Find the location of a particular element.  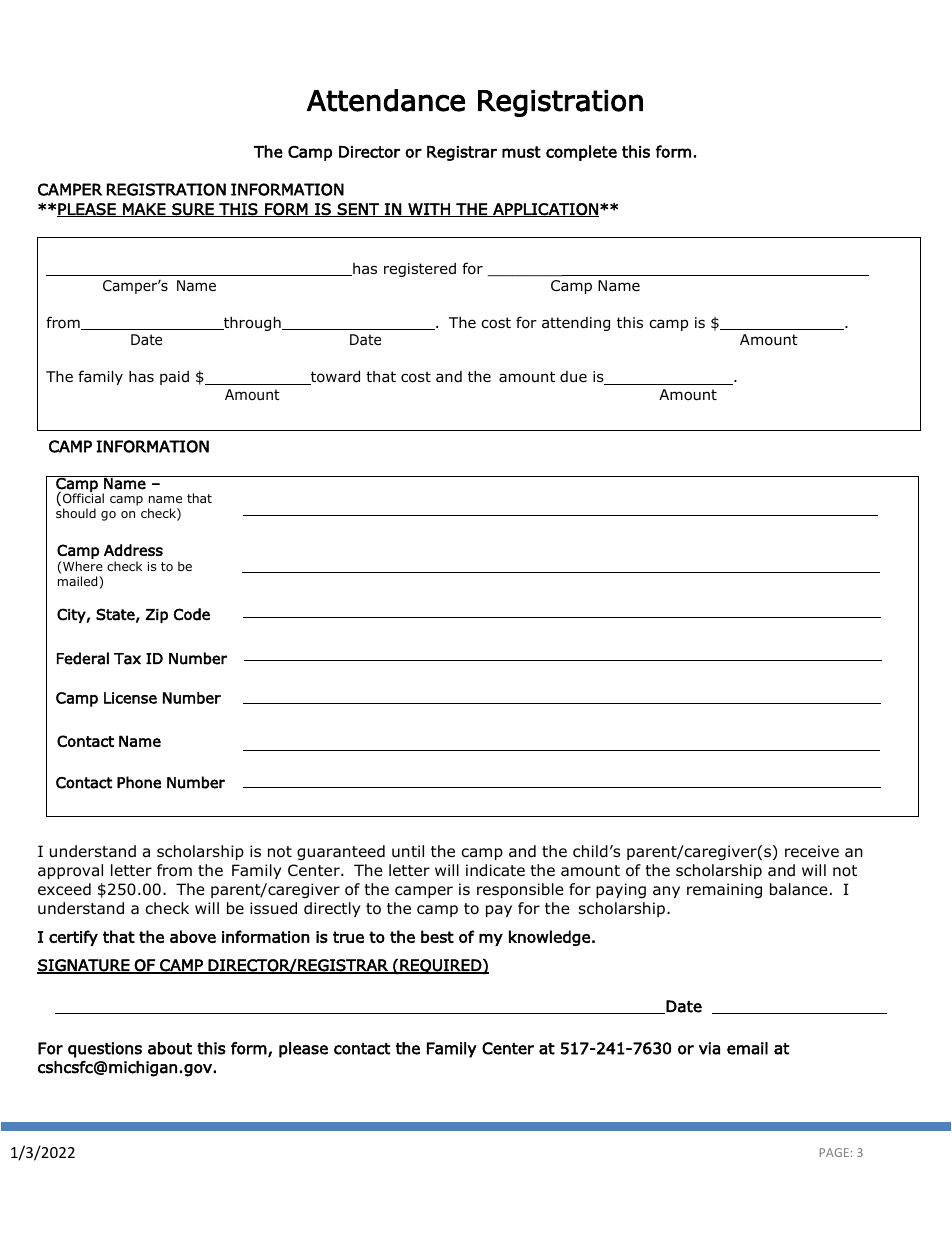

Phone is located at coordinates (139, 782).
